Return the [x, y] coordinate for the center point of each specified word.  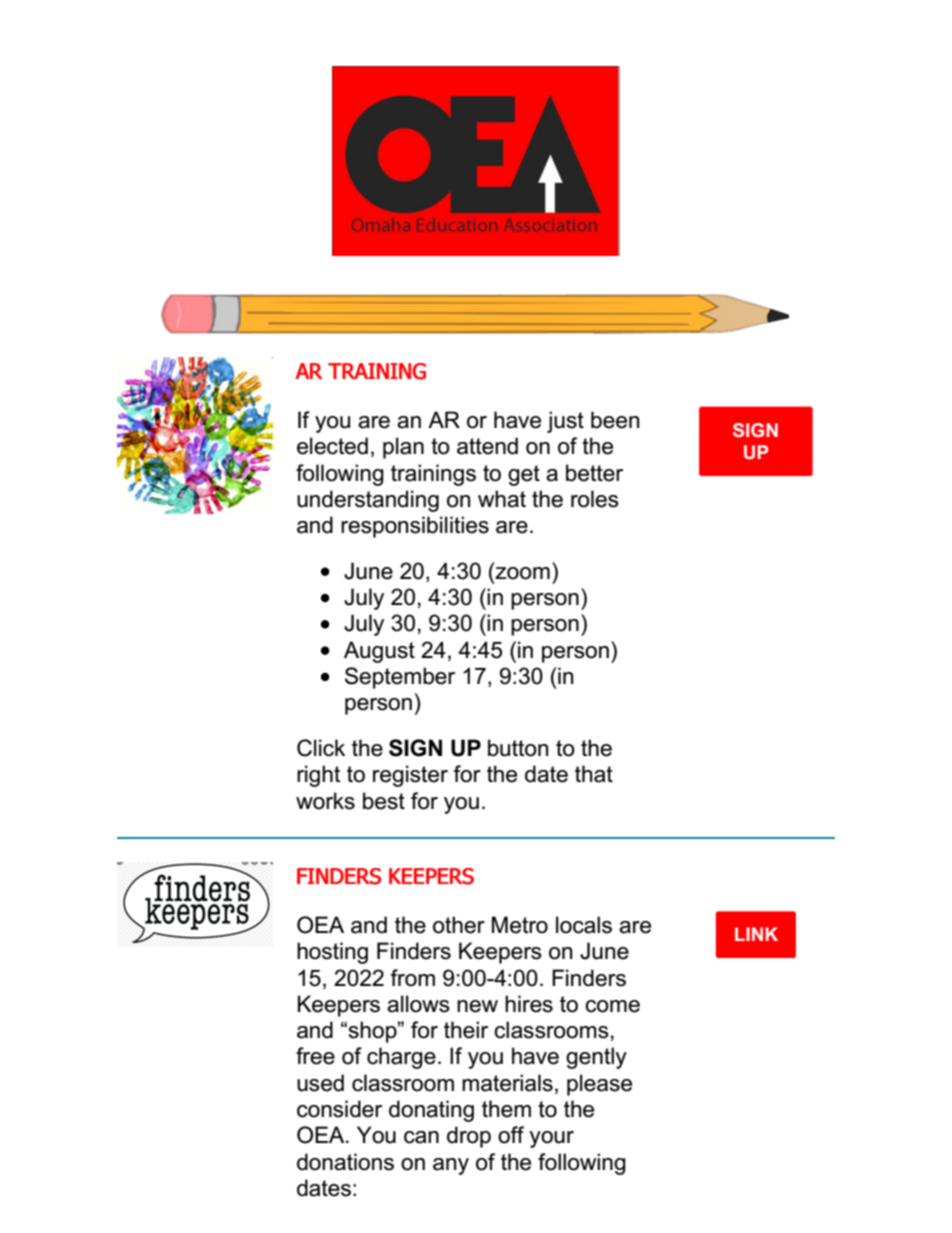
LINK [756, 934]
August [379, 652]
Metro [520, 925]
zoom [521, 573]
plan [403, 448]
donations [345, 1162]
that [594, 774]
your [551, 1139]
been [615, 420]
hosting [332, 953]
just [565, 422]
